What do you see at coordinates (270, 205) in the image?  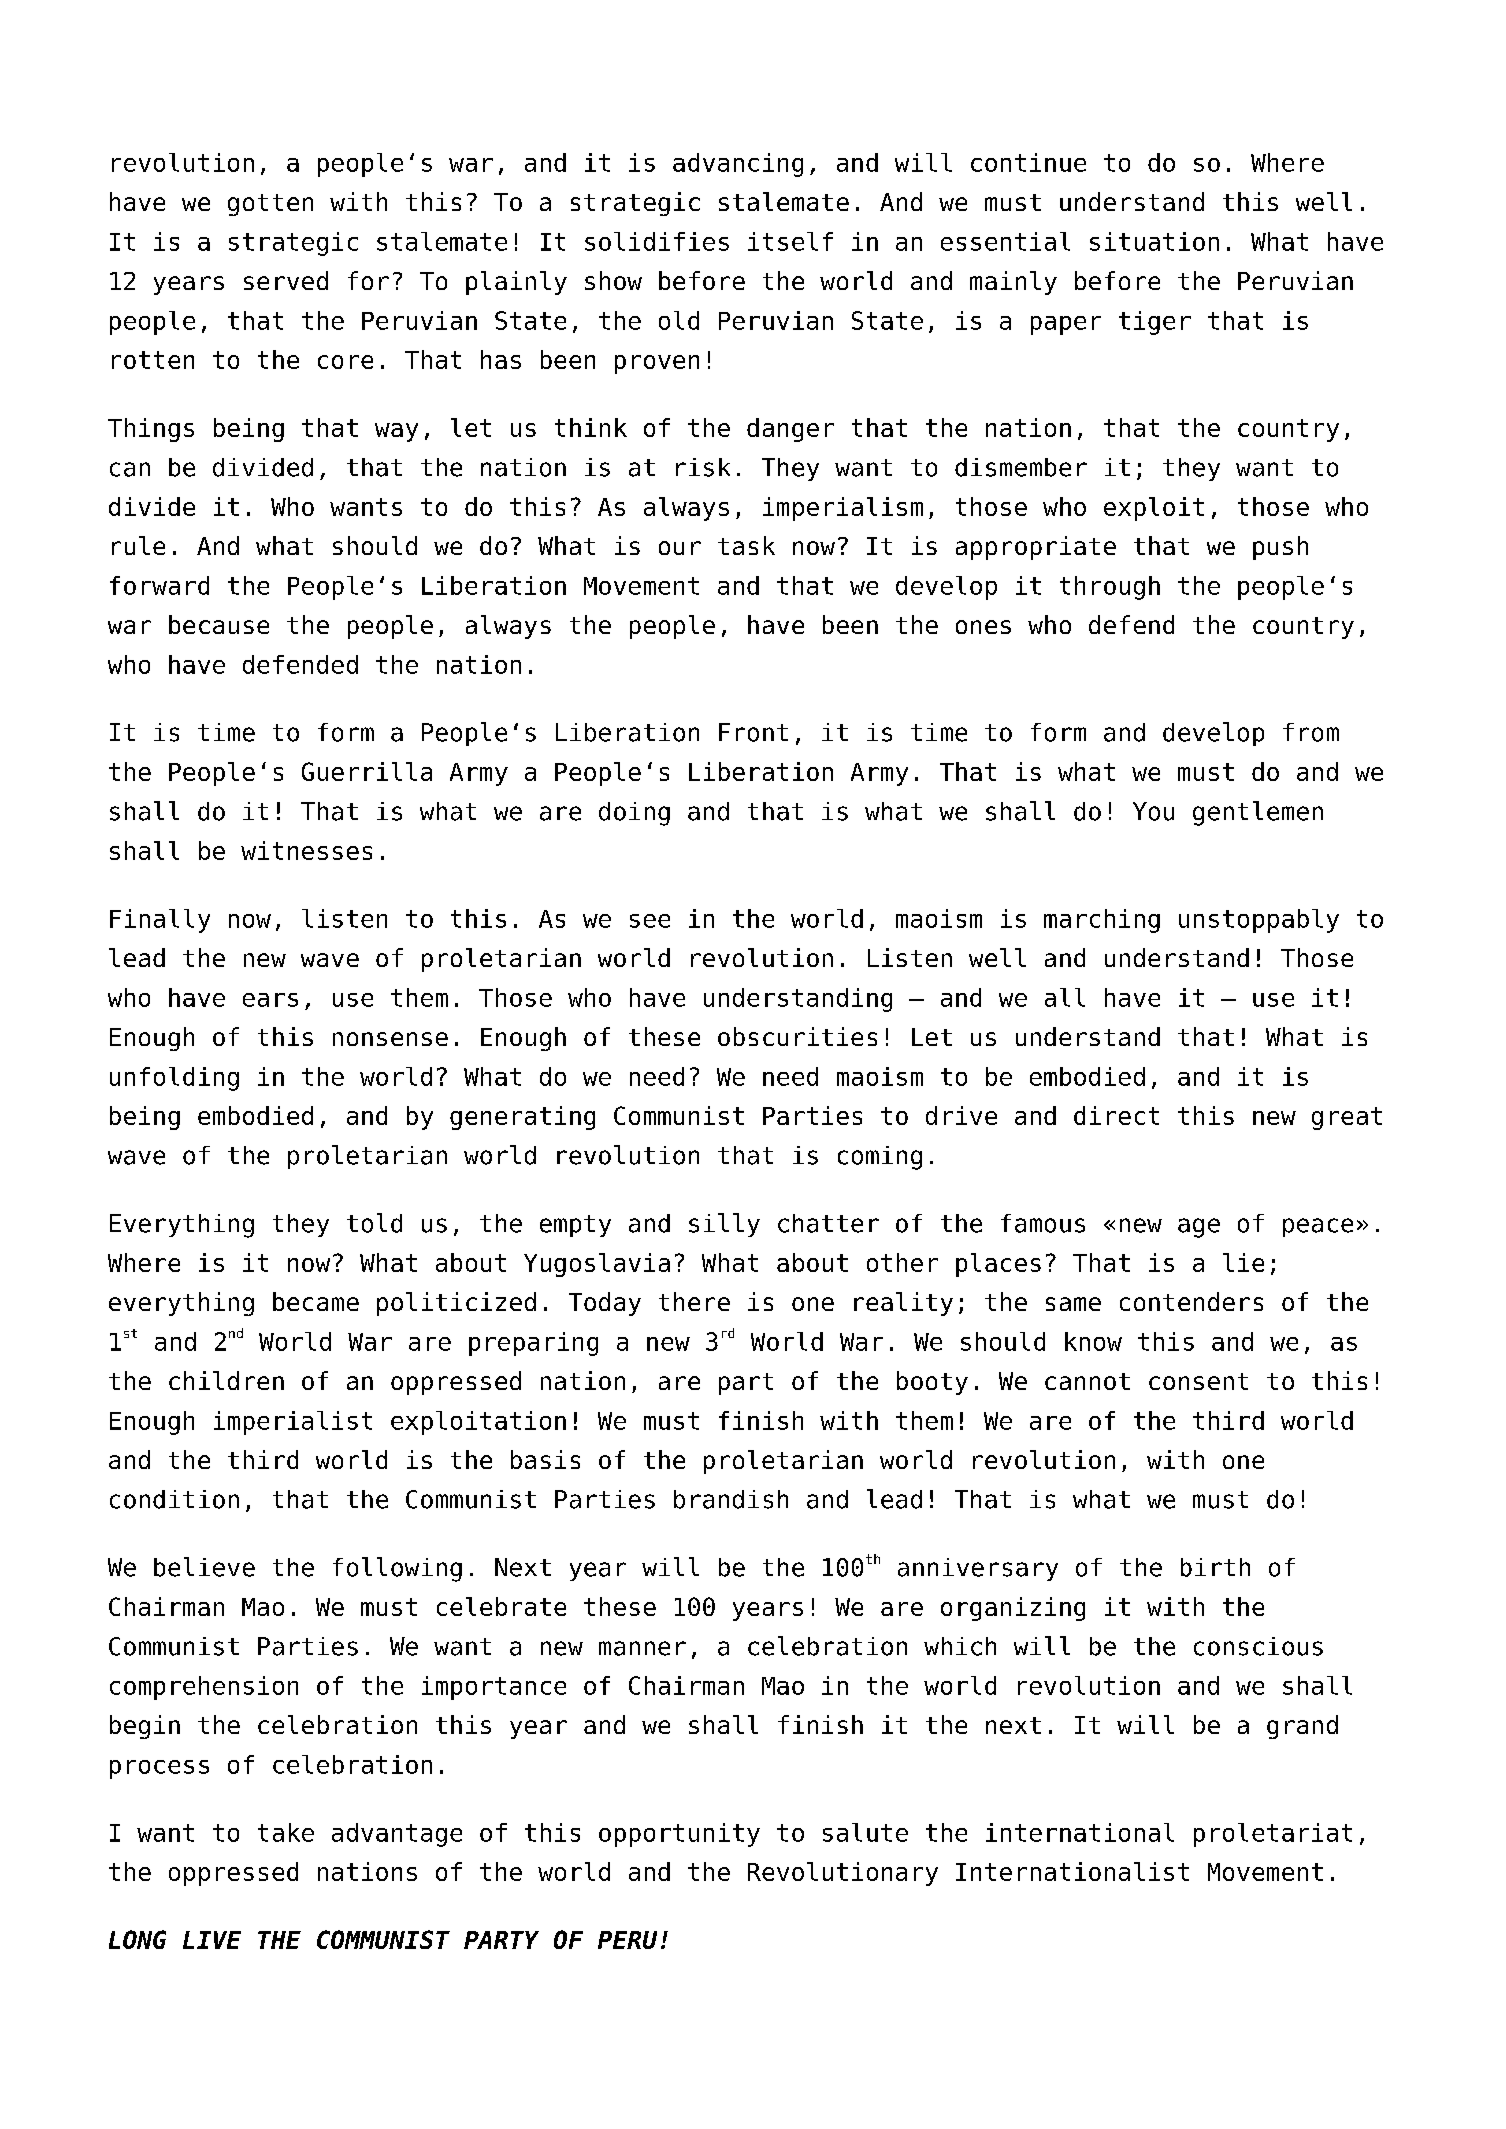 I see `gotten` at bounding box center [270, 205].
